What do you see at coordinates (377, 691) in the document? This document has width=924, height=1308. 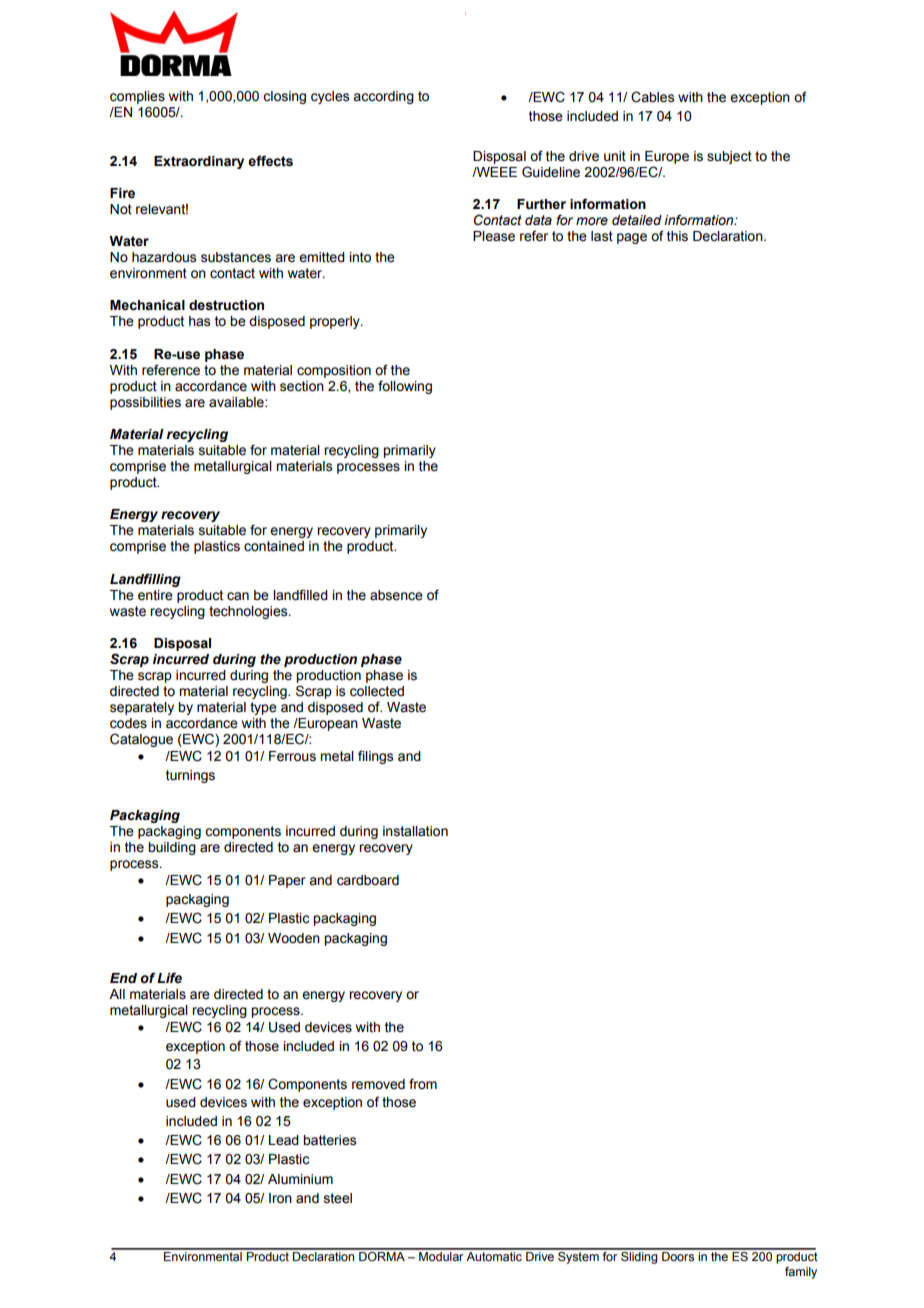 I see `collected` at bounding box center [377, 691].
